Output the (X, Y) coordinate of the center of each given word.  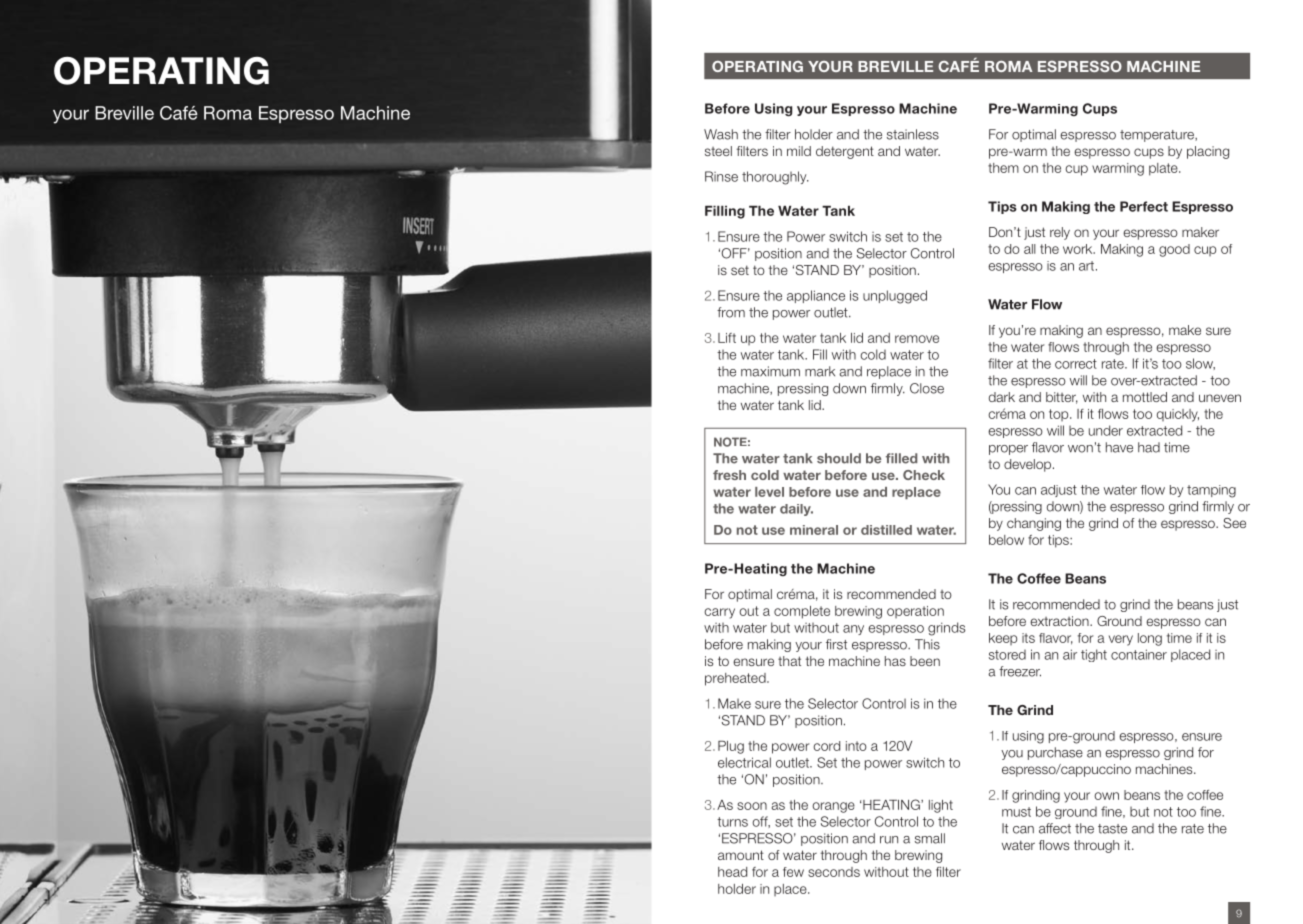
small (930, 838)
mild (799, 151)
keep (1003, 639)
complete (802, 612)
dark (1002, 397)
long (1150, 639)
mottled (1145, 397)
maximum (770, 371)
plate (1164, 169)
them (1003, 168)
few (793, 872)
